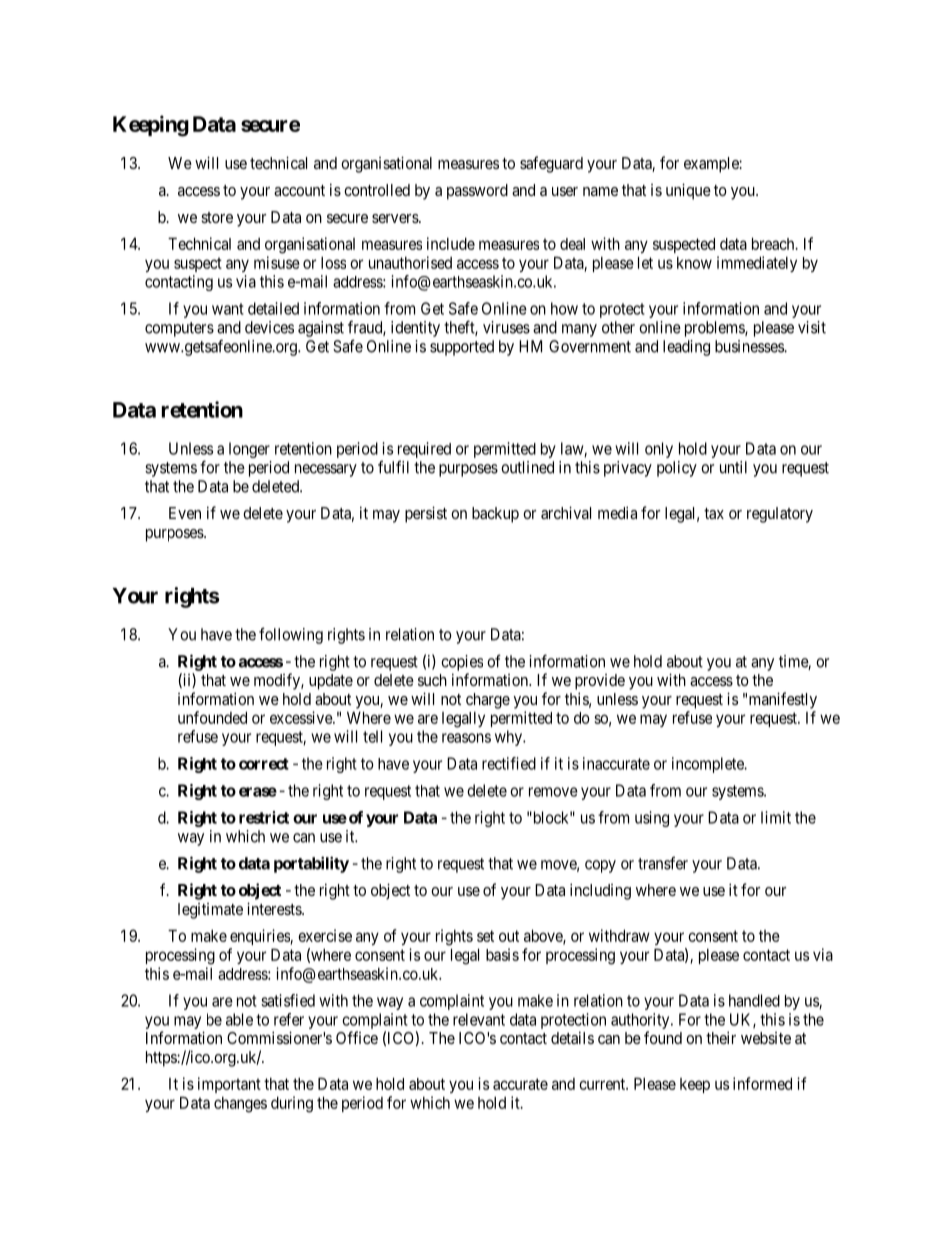  What do you see at coordinates (229, 1085) in the document?
I see `important` at bounding box center [229, 1085].
